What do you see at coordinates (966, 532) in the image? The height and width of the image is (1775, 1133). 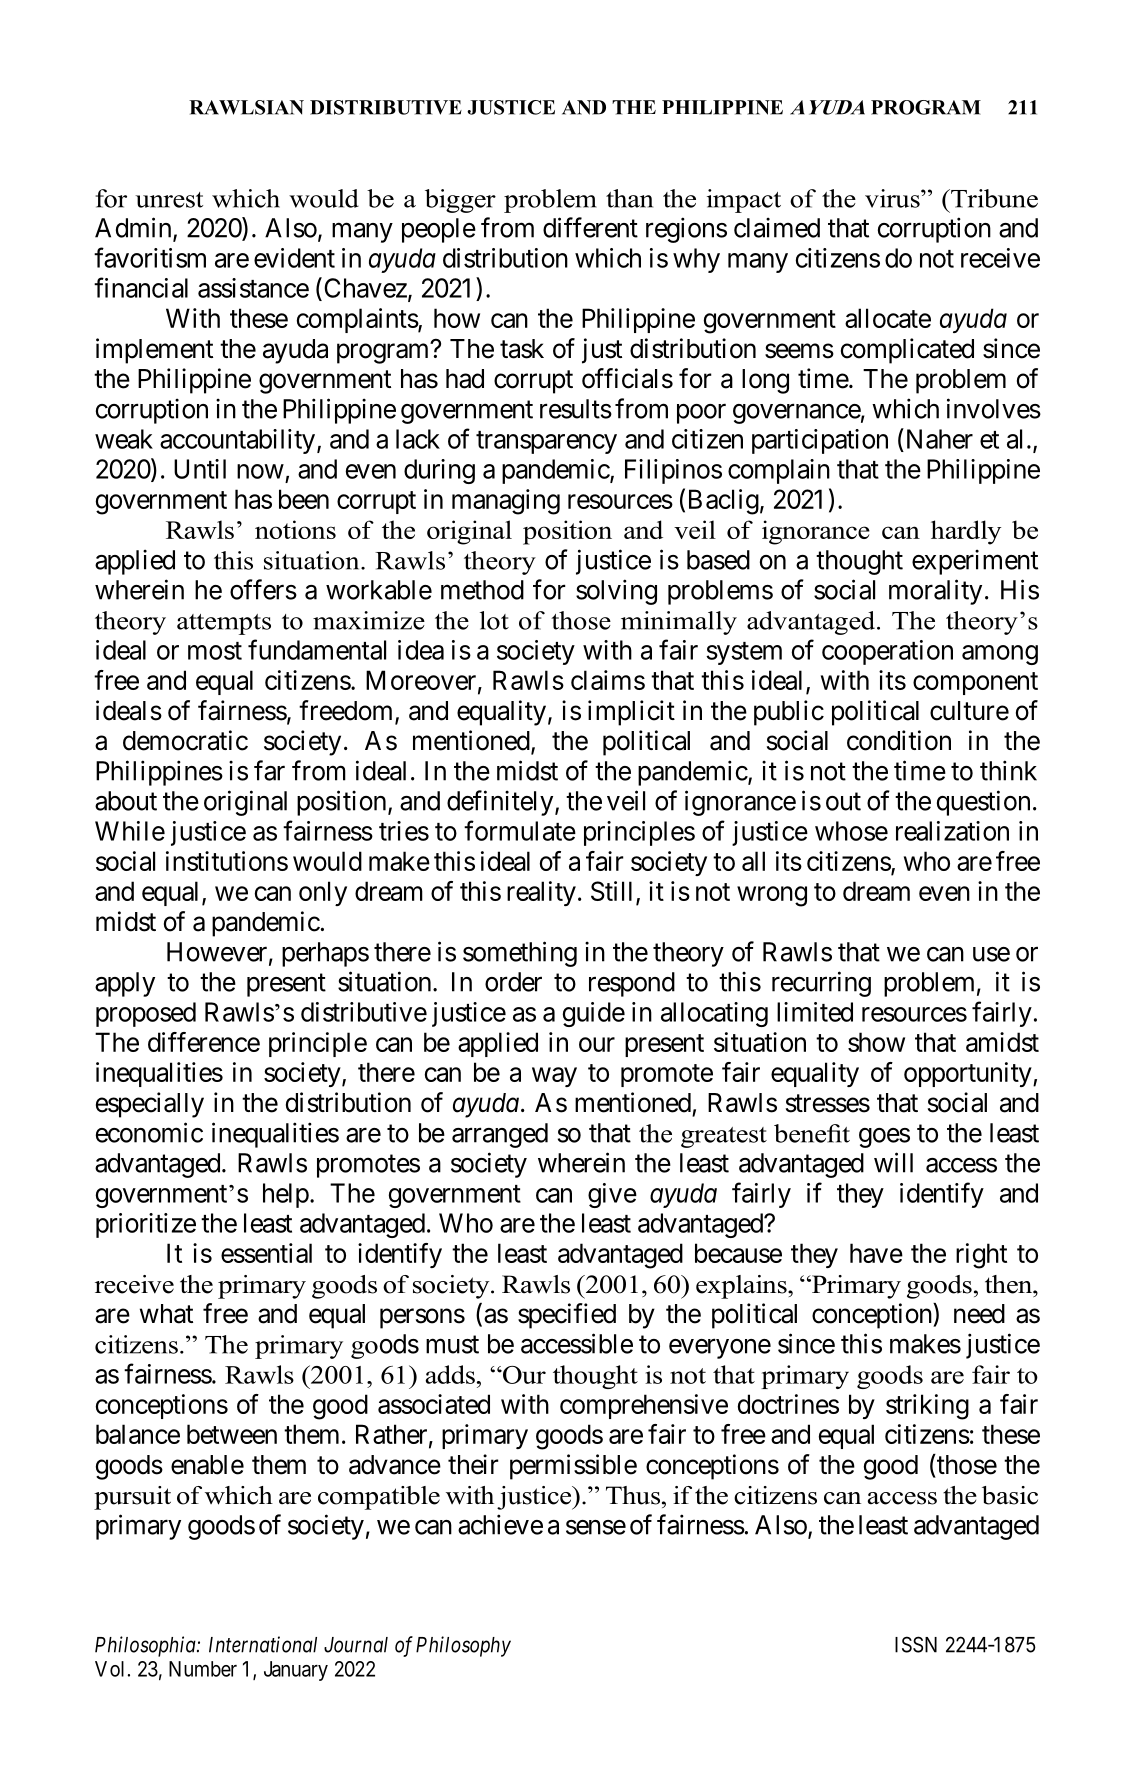 I see `hardly` at bounding box center [966, 532].
